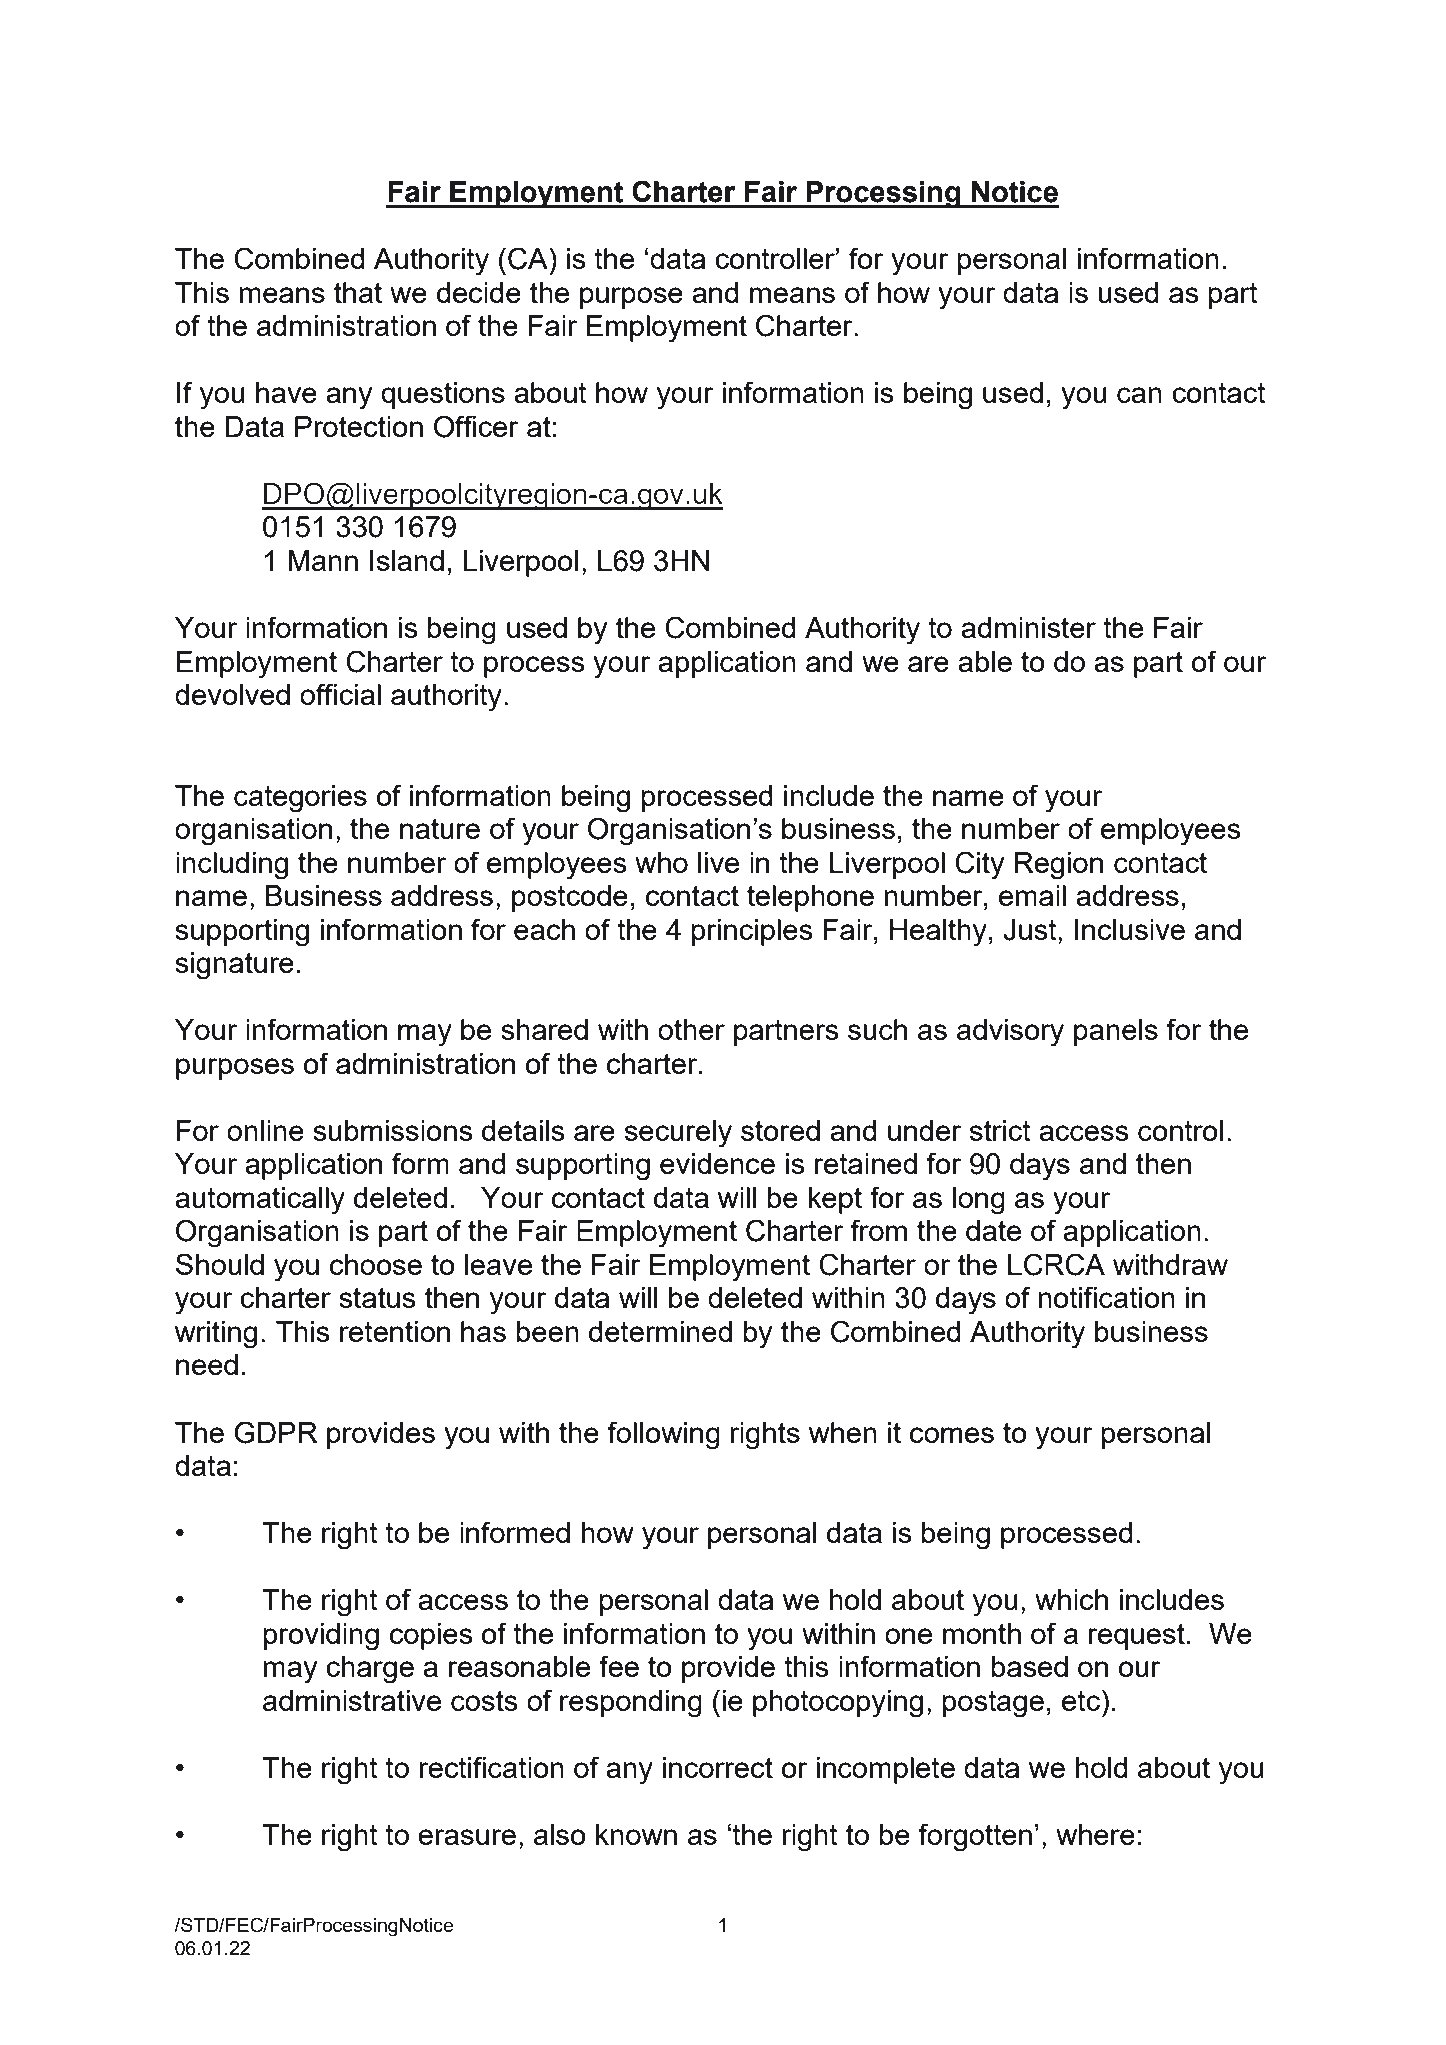 This image has height=2045, width=1446. Describe the element at coordinates (265, 1130) in the image. I see `online` at that location.
